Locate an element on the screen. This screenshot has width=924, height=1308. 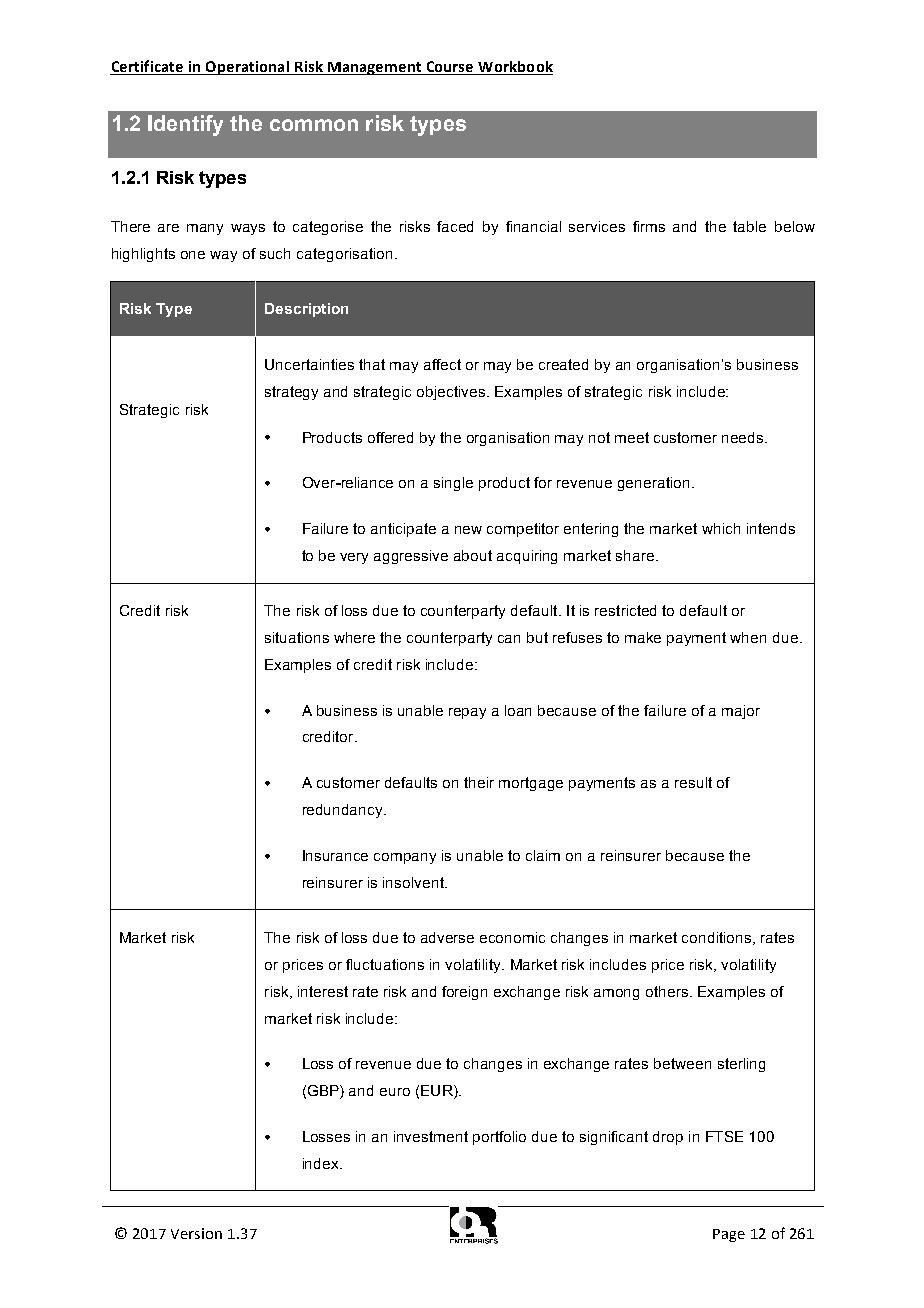
situations is located at coordinates (297, 637).
